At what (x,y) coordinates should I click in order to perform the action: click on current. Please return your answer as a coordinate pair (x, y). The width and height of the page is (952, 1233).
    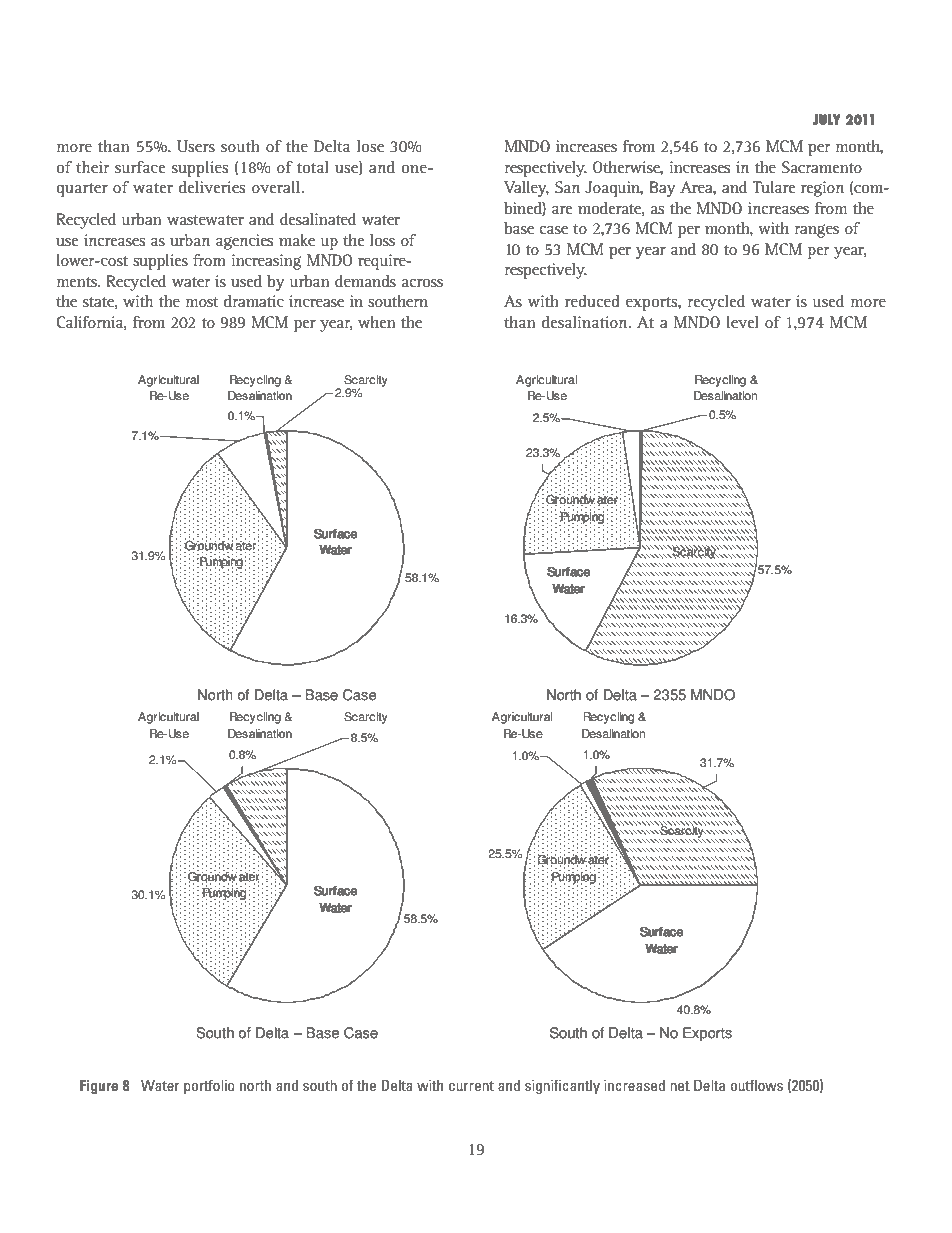
    Looking at the image, I should click on (471, 1086).
